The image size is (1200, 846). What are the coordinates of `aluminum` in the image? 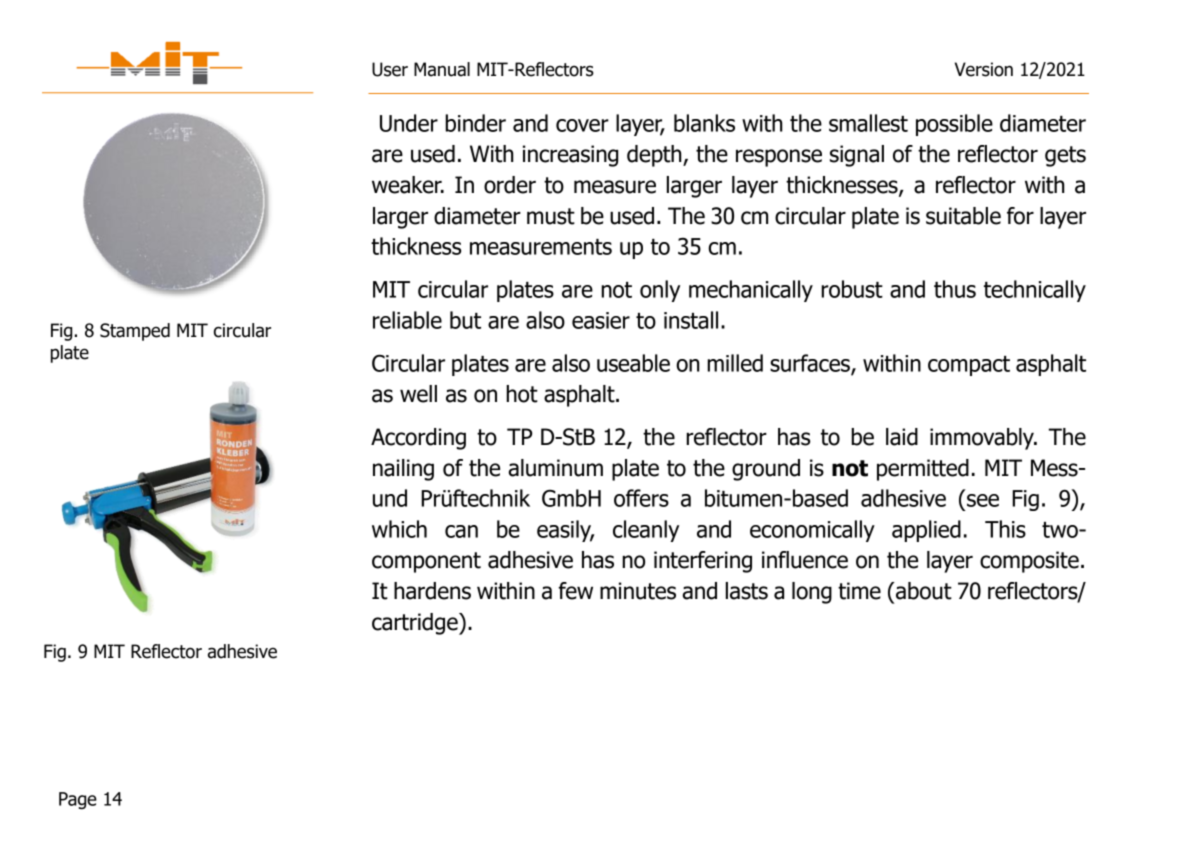 It's located at (555, 468).
